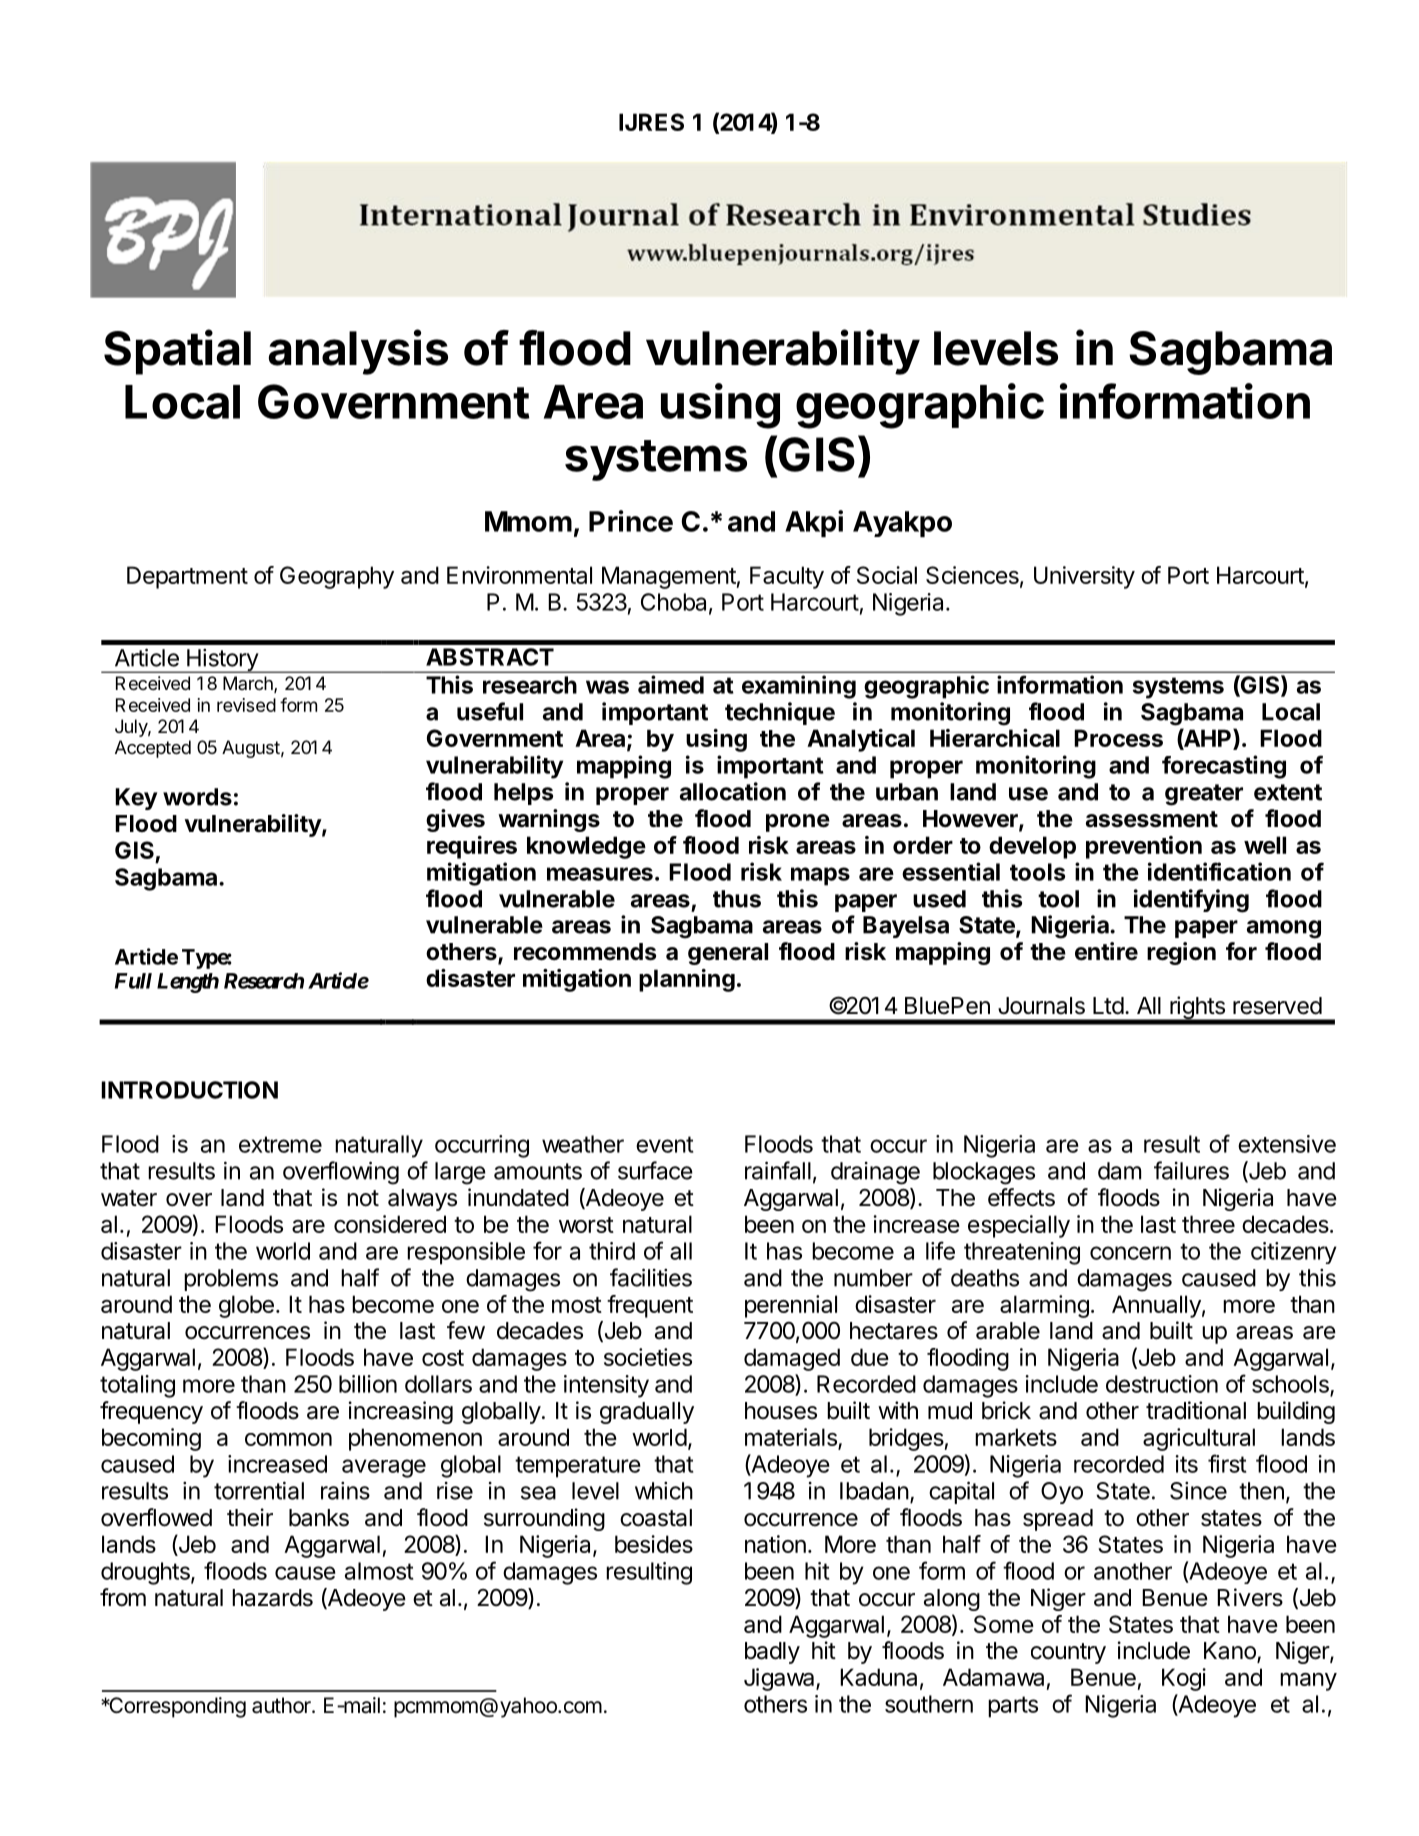 The height and width of the document is (1836, 1419). Describe the element at coordinates (197, 797) in the document. I see `words` at that location.
